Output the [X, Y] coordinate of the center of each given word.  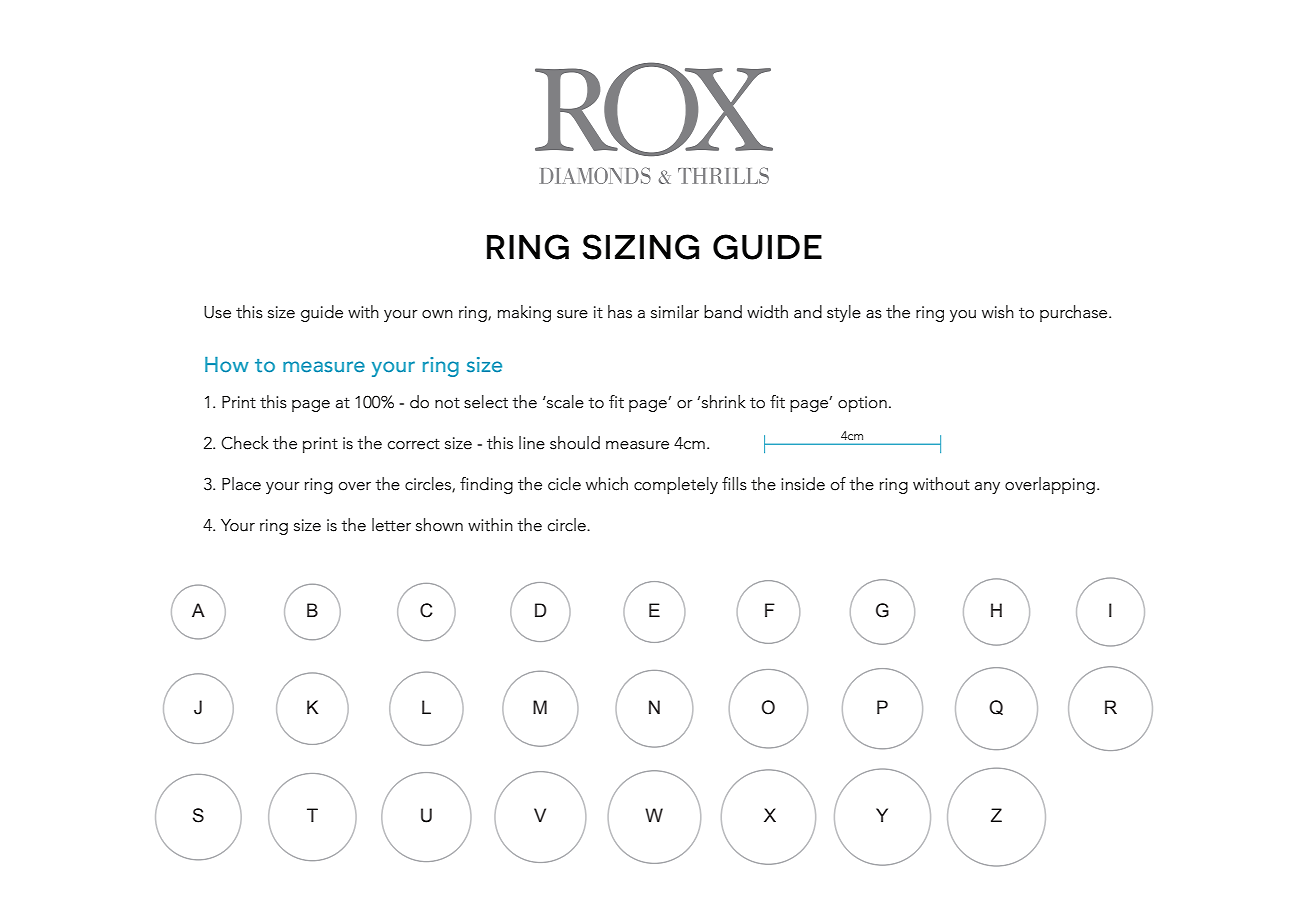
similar [675, 312]
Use [217, 312]
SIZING [641, 247]
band [723, 312]
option [862, 404]
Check [245, 443]
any [987, 488]
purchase [1075, 313]
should [575, 443]
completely [676, 485]
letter [391, 525]
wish [998, 312]
